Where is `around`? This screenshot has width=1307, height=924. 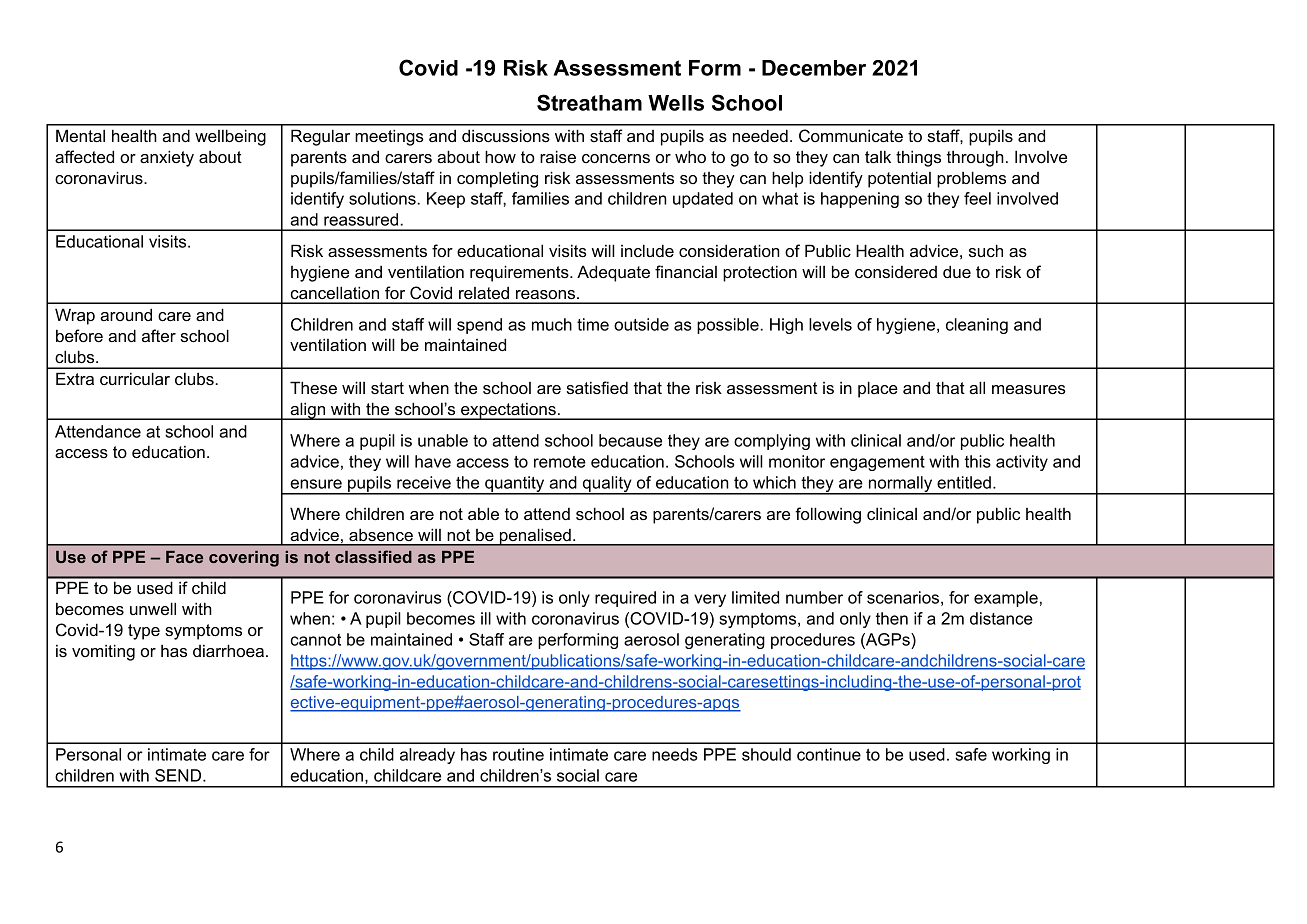 around is located at coordinates (126, 314).
